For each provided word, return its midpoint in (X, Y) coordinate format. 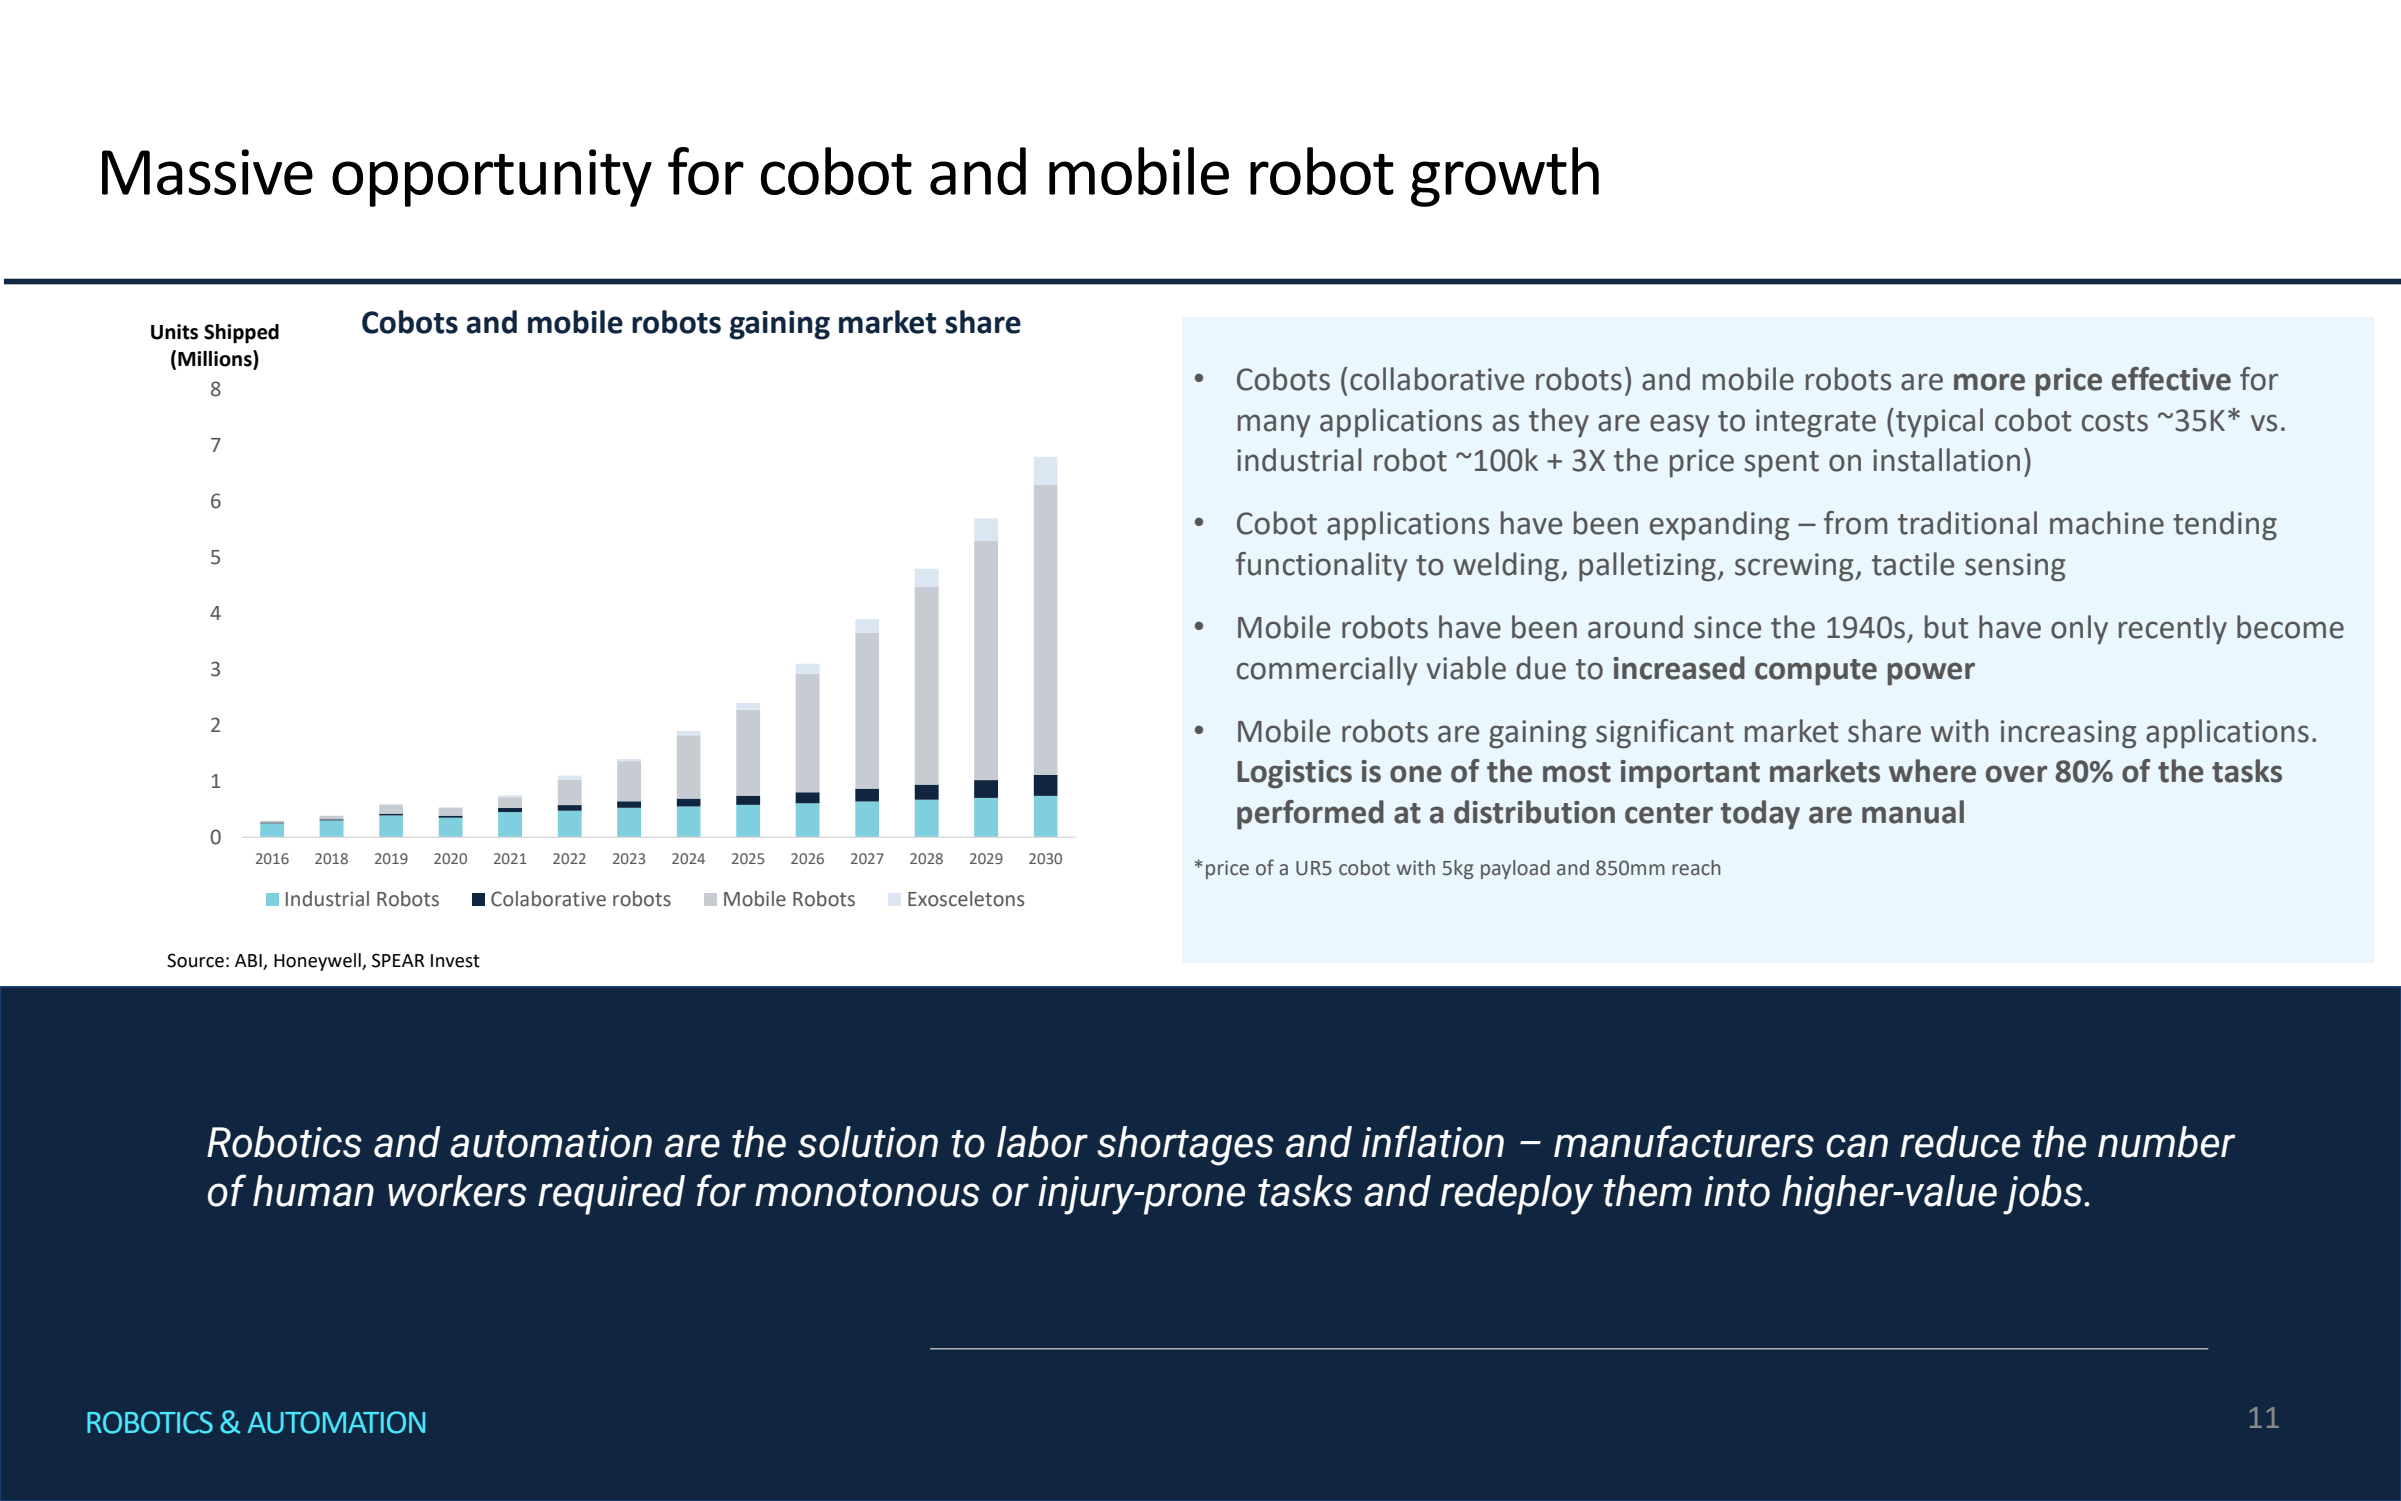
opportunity (492, 178)
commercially (1327, 671)
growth (1505, 177)
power (1931, 674)
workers (457, 1191)
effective (2171, 379)
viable (1466, 668)
